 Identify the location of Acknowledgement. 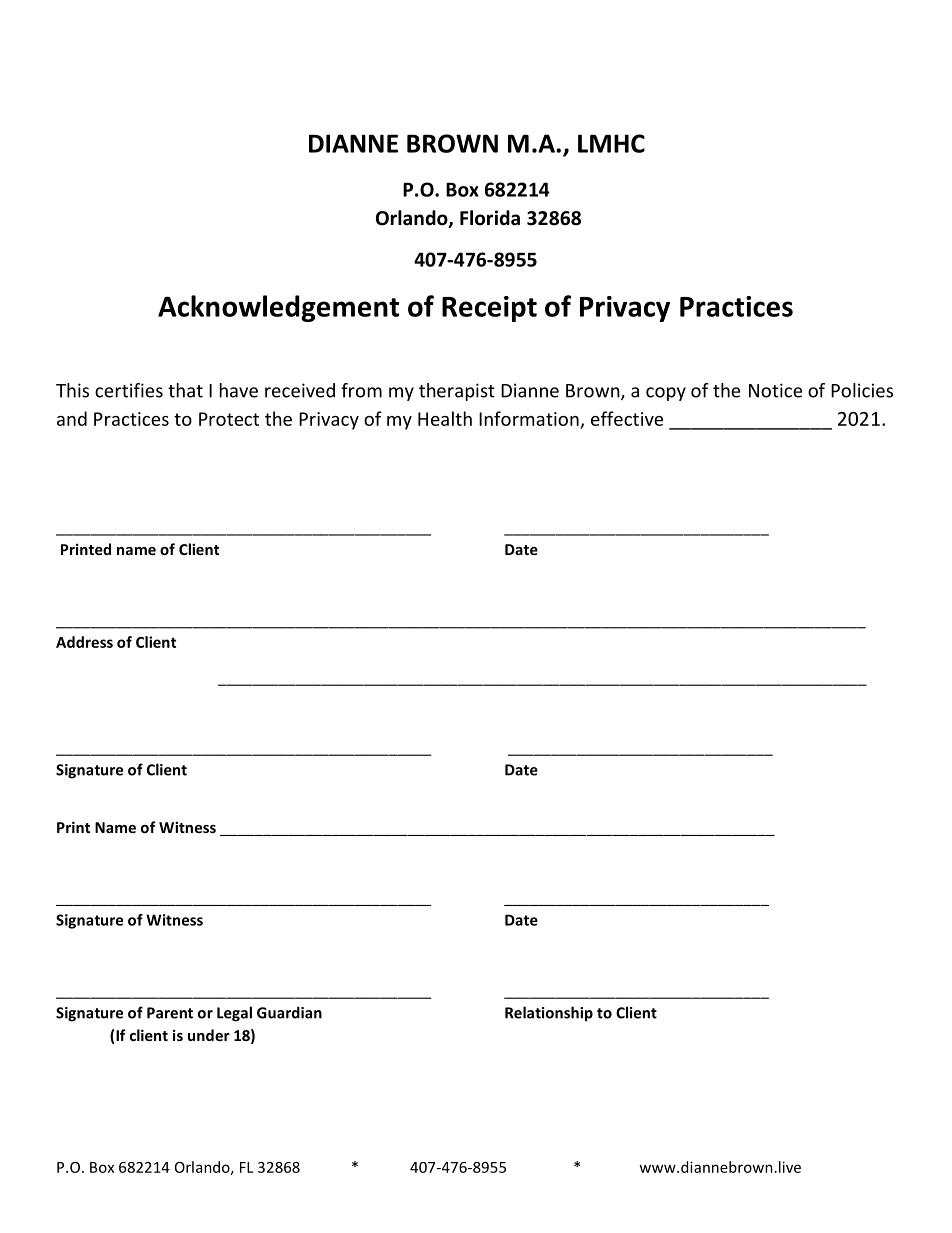
(278, 308).
